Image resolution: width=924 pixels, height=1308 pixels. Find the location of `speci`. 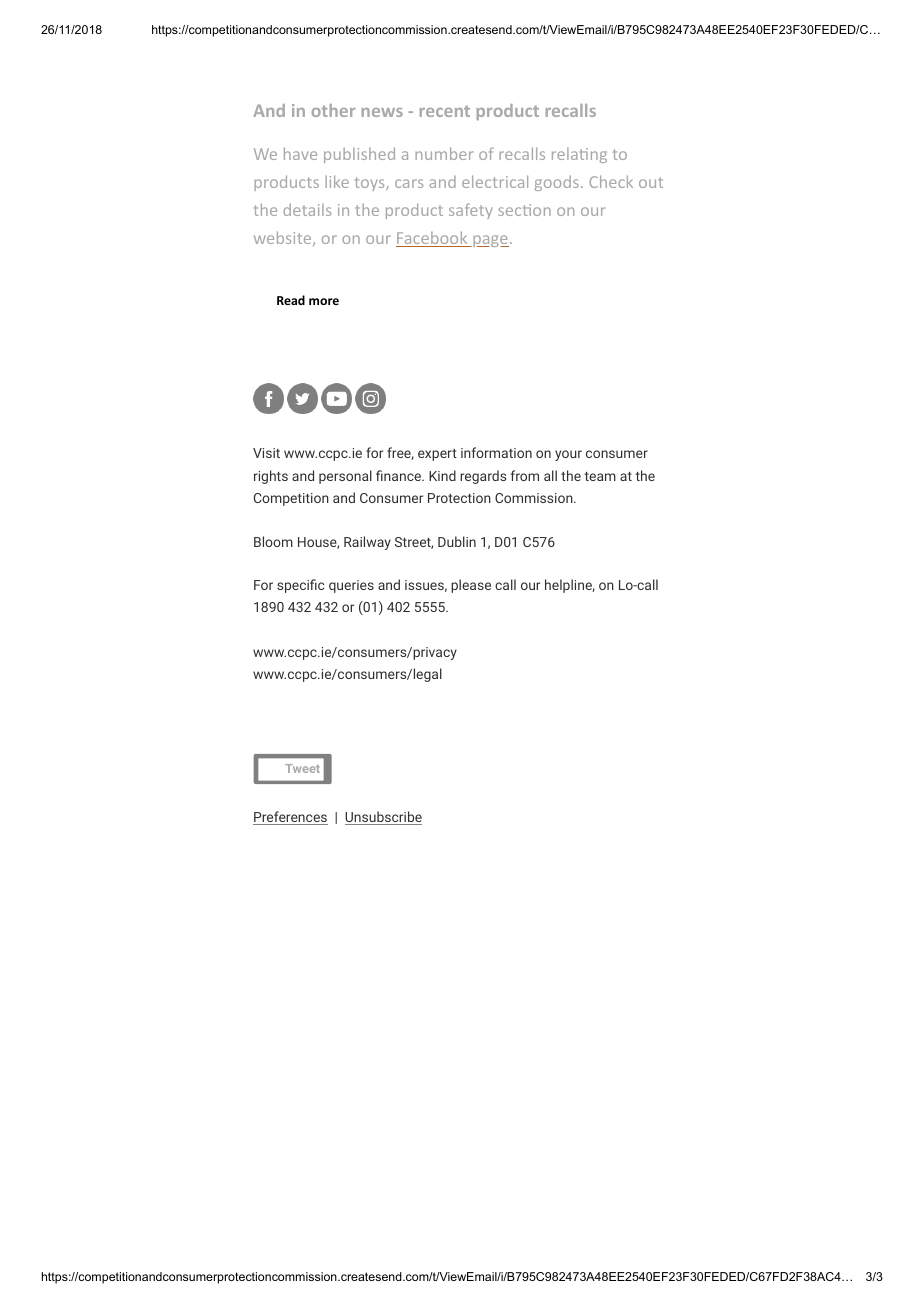

speci is located at coordinates (294, 586).
